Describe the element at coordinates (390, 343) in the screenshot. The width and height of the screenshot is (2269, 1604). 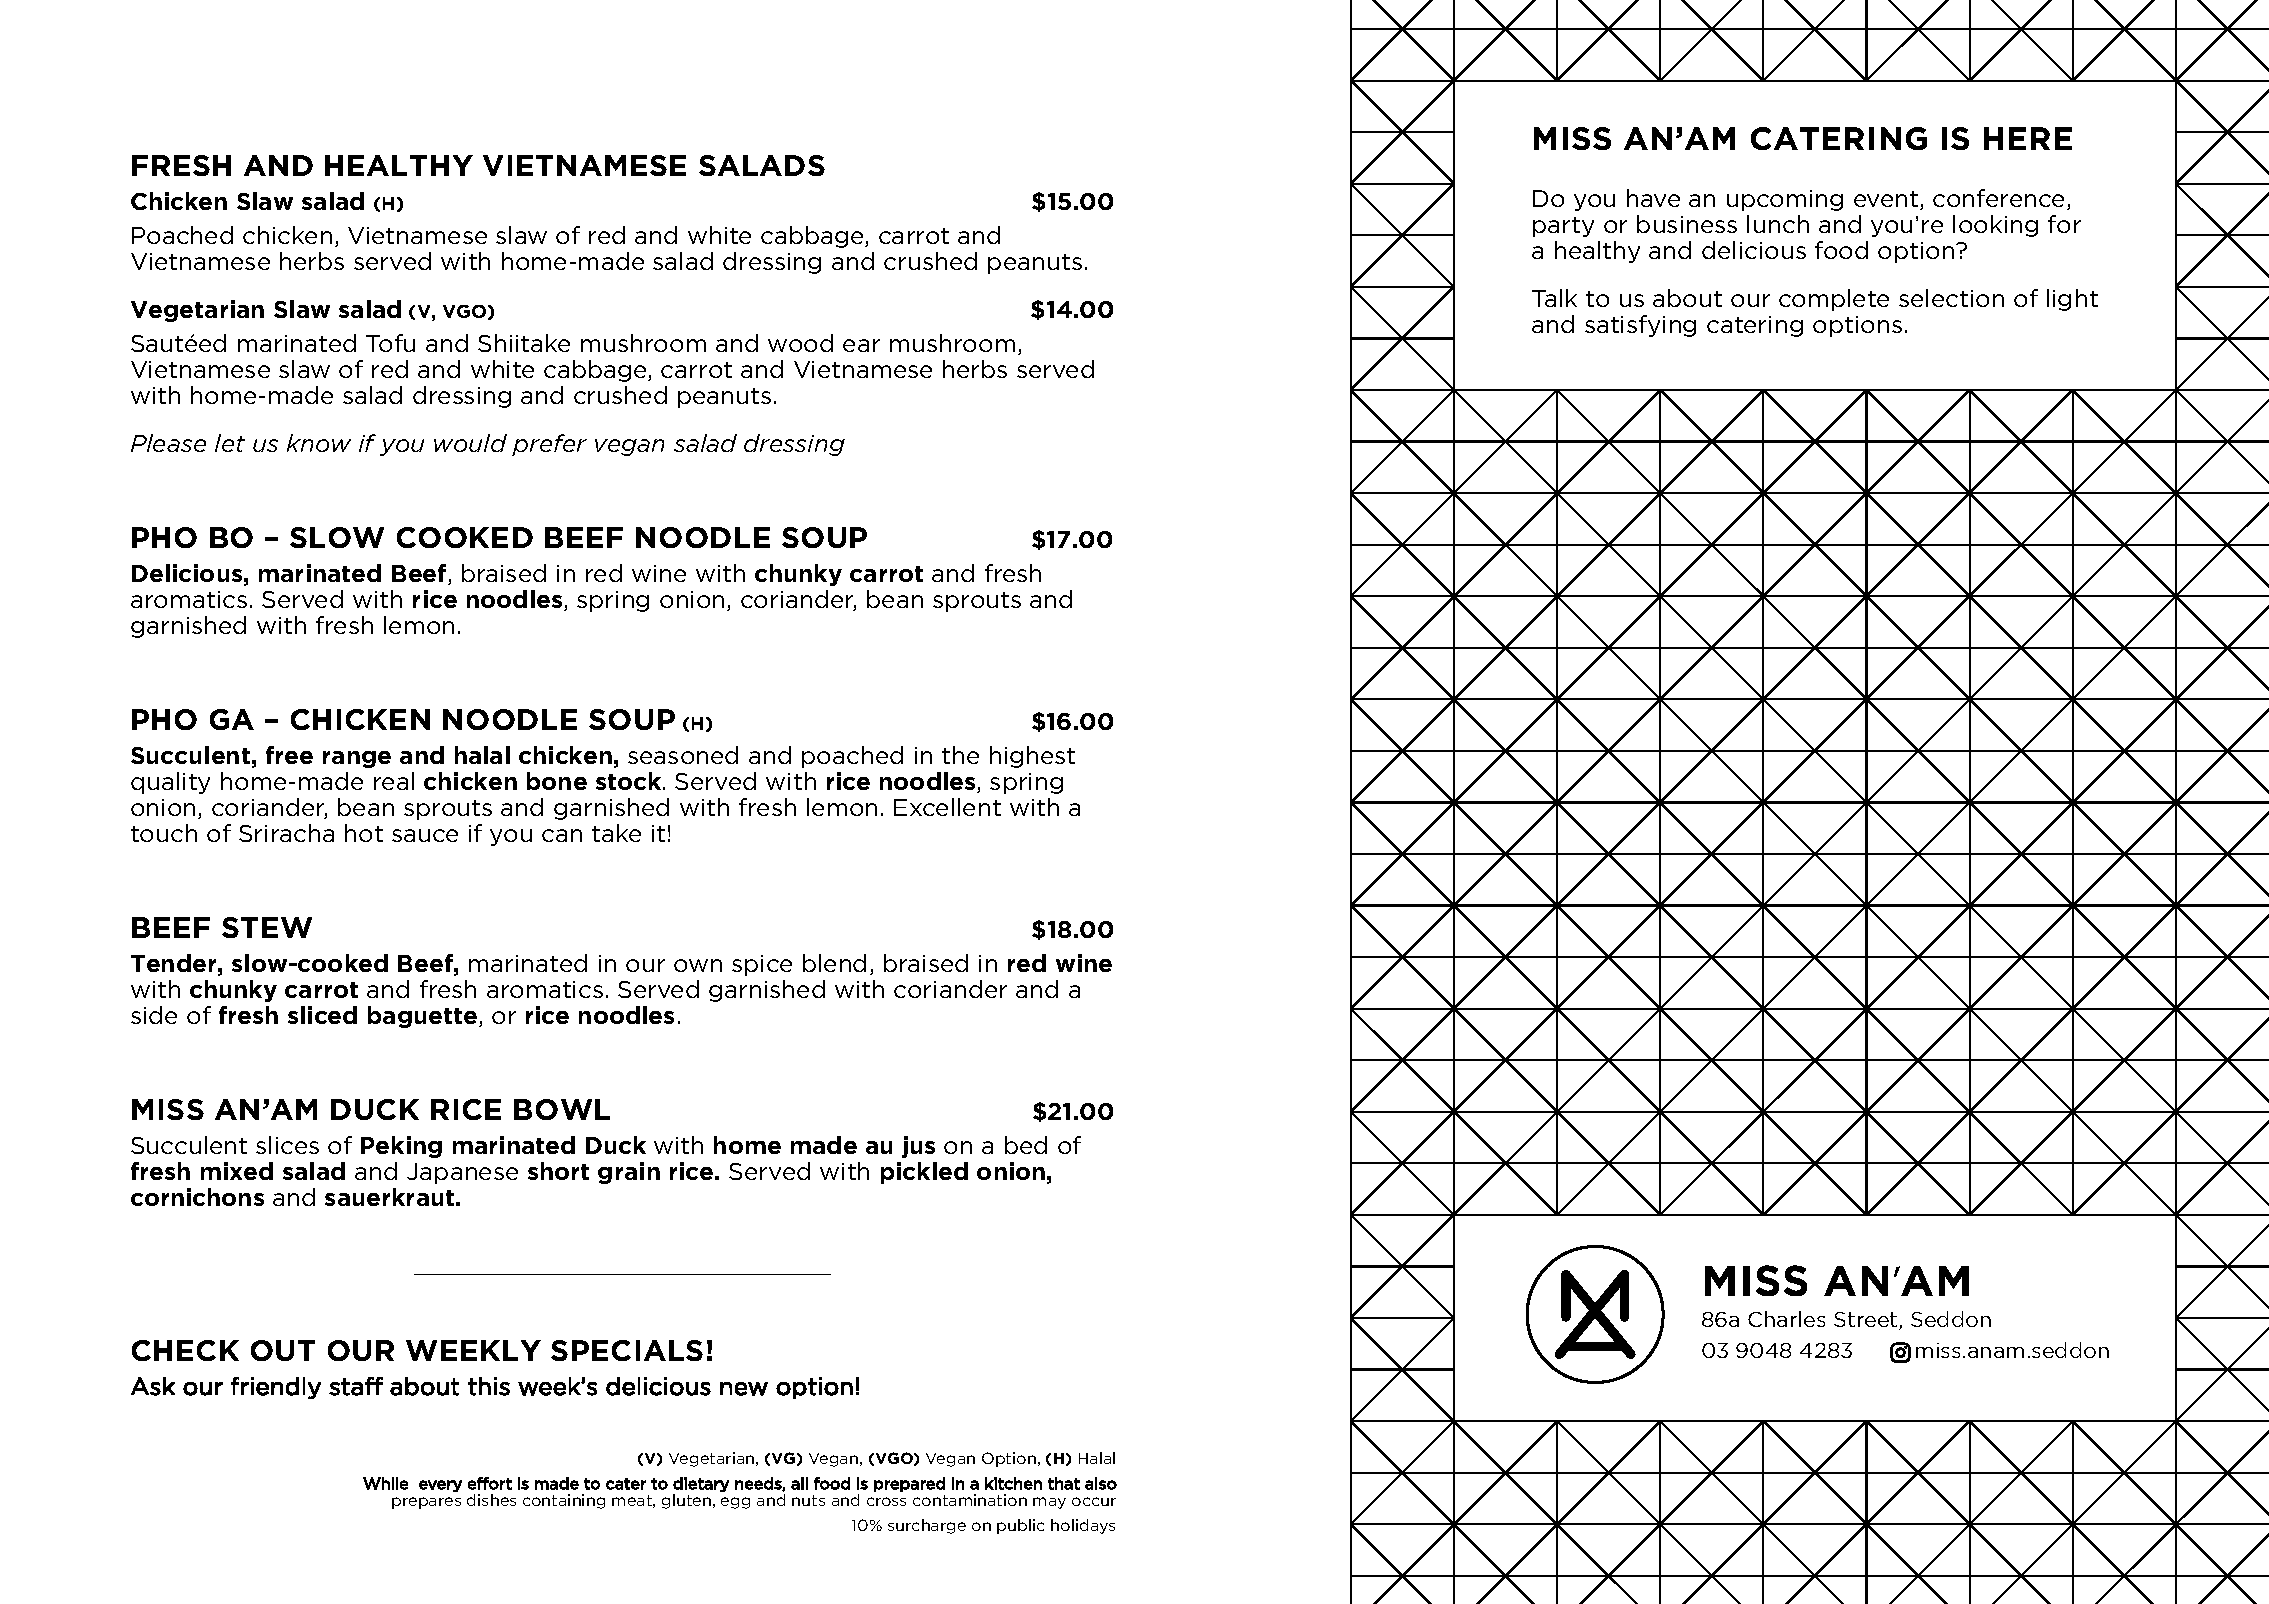
I see `Tofu` at that location.
